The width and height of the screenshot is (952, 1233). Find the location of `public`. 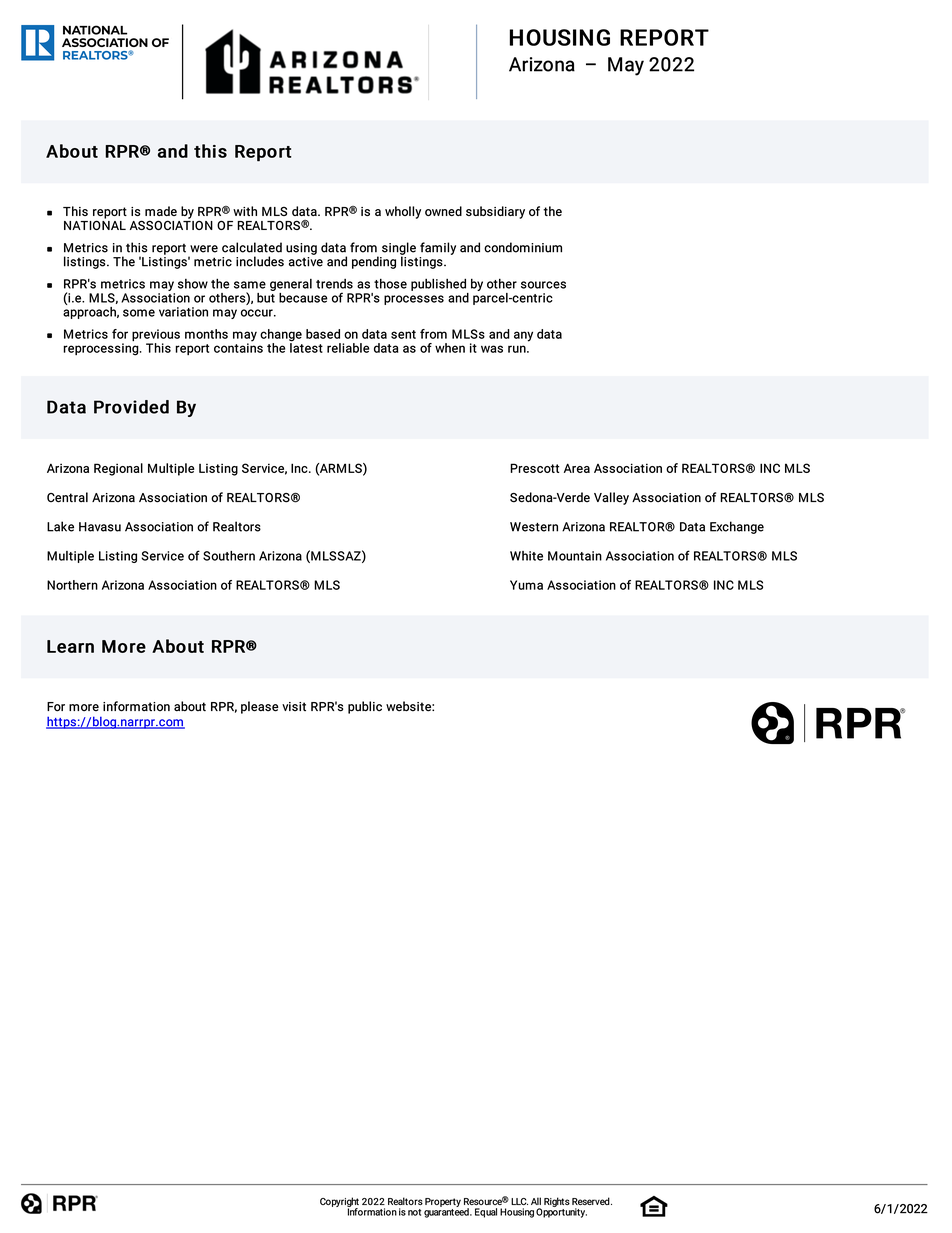

public is located at coordinates (365, 707).
